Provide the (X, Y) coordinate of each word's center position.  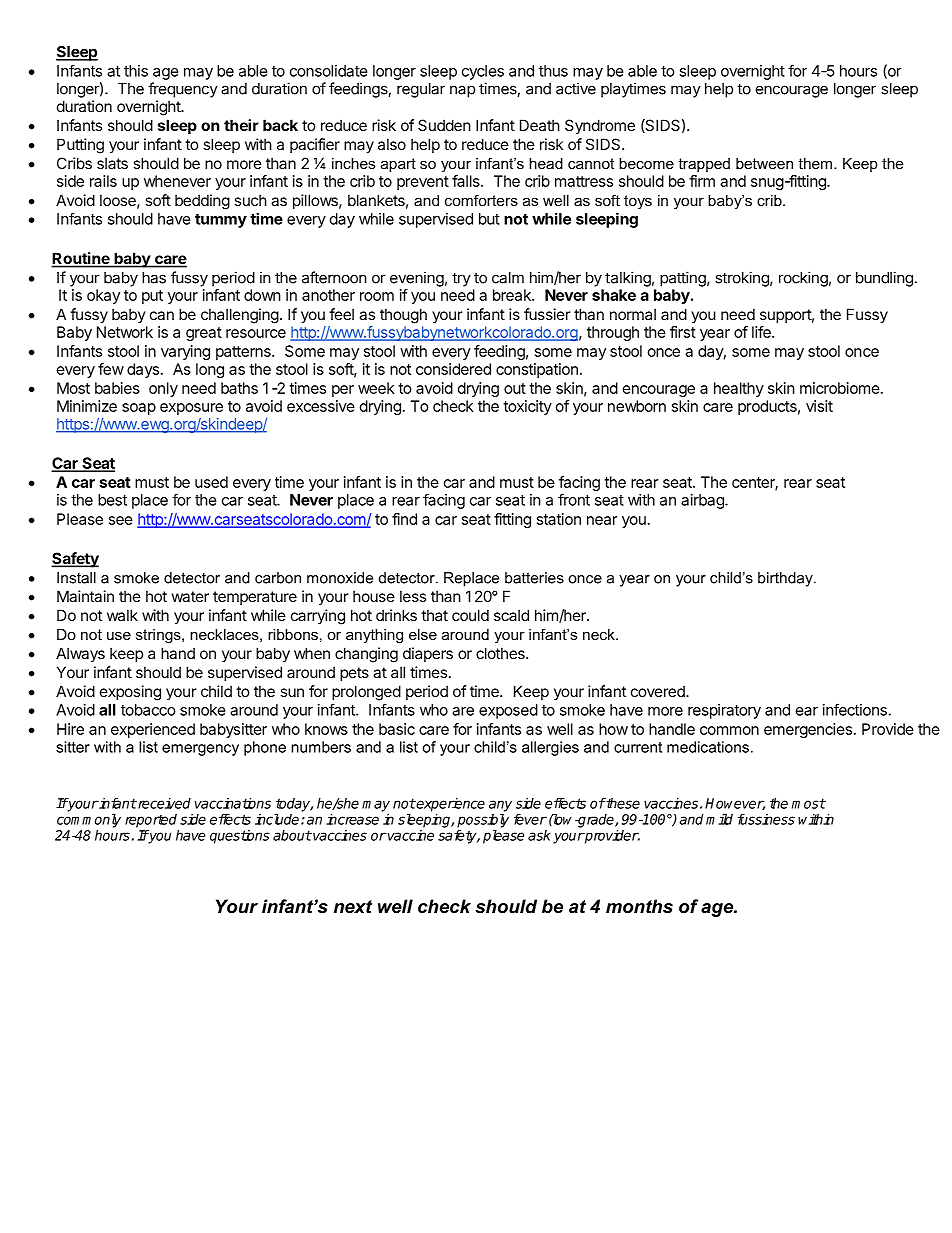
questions (240, 837)
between (764, 163)
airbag (703, 501)
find (404, 519)
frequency (183, 90)
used (211, 482)
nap (462, 91)
